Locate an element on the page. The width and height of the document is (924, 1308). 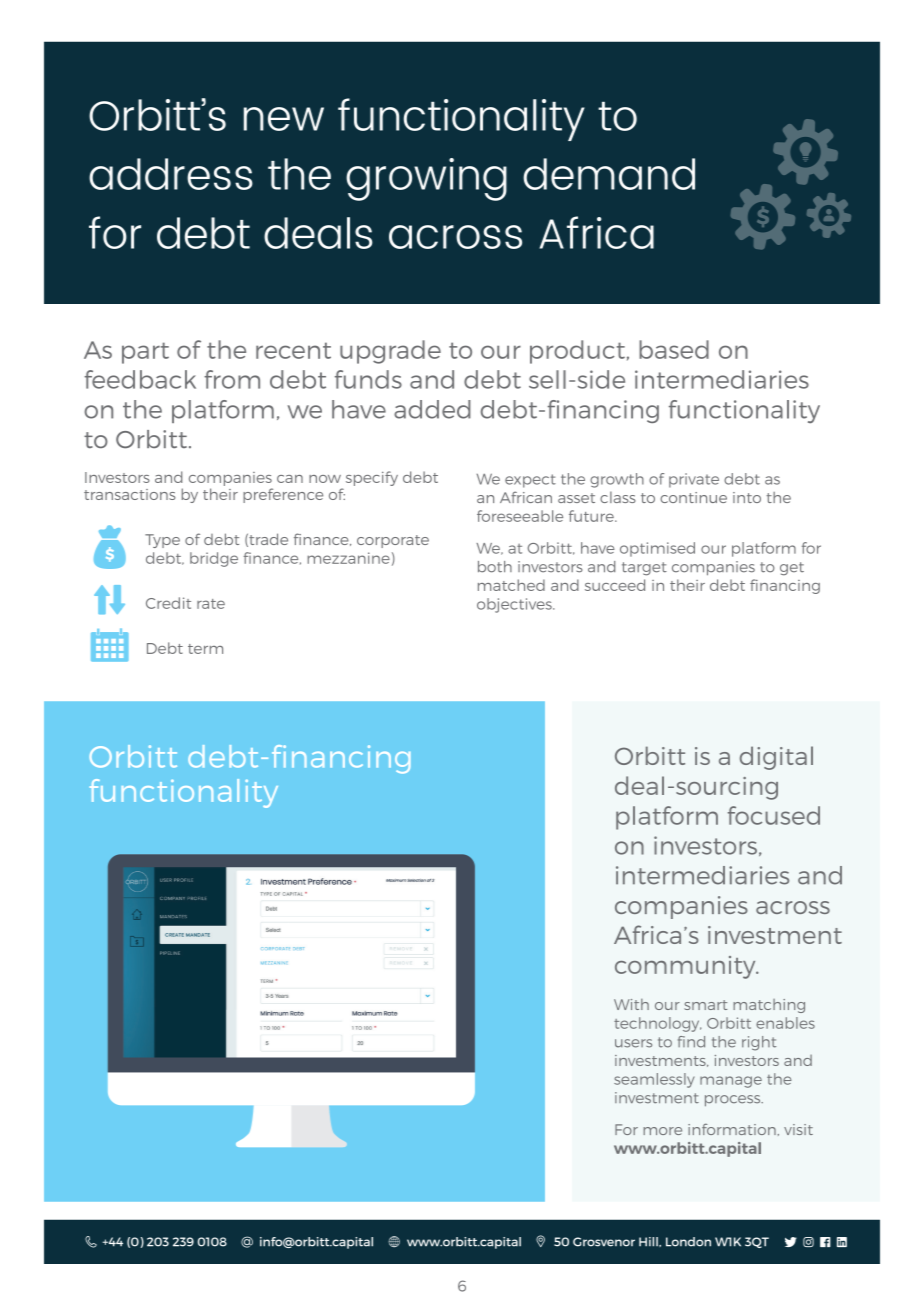
objectives is located at coordinates (515, 605).
